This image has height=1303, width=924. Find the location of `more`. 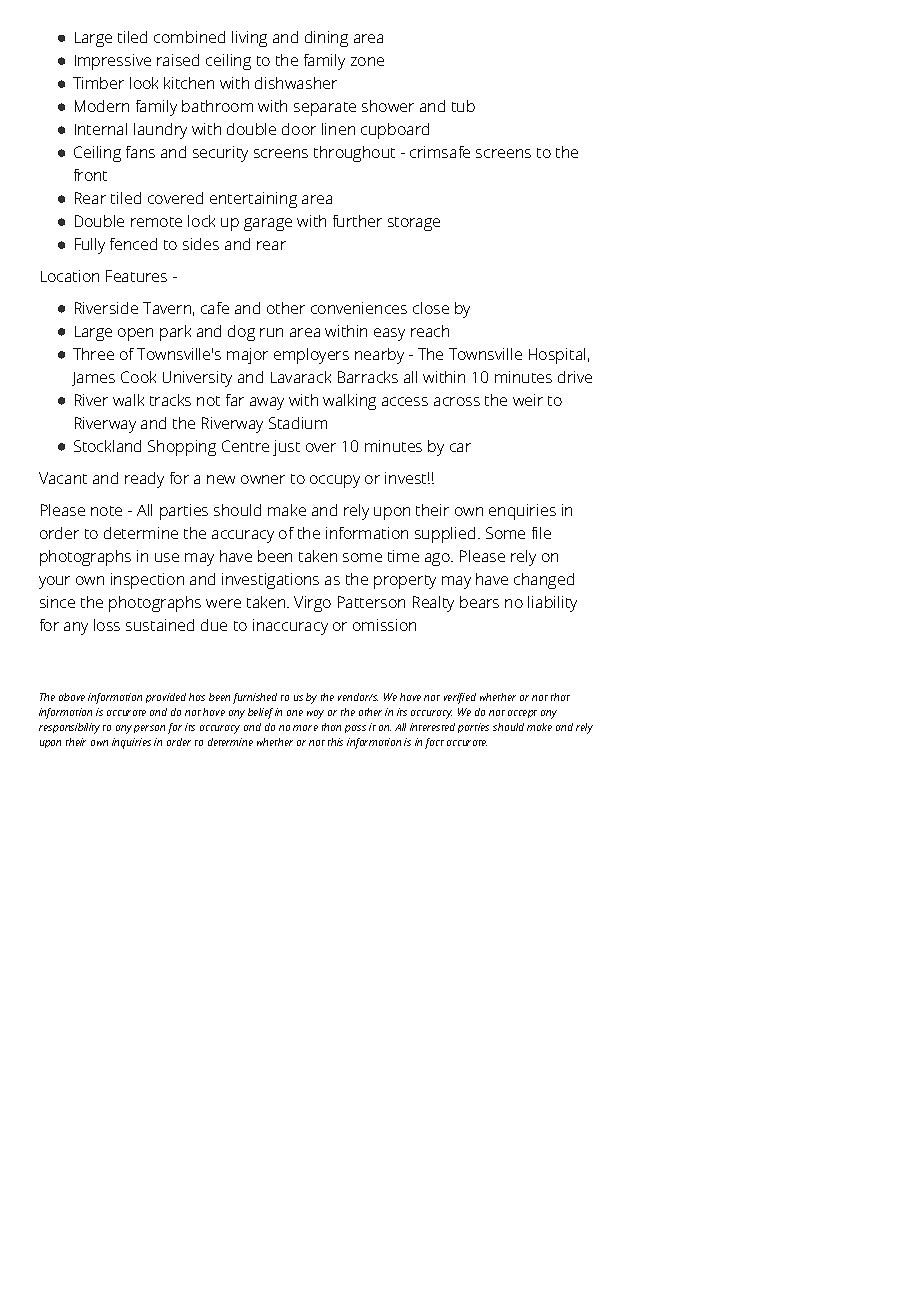

more is located at coordinates (305, 728).
